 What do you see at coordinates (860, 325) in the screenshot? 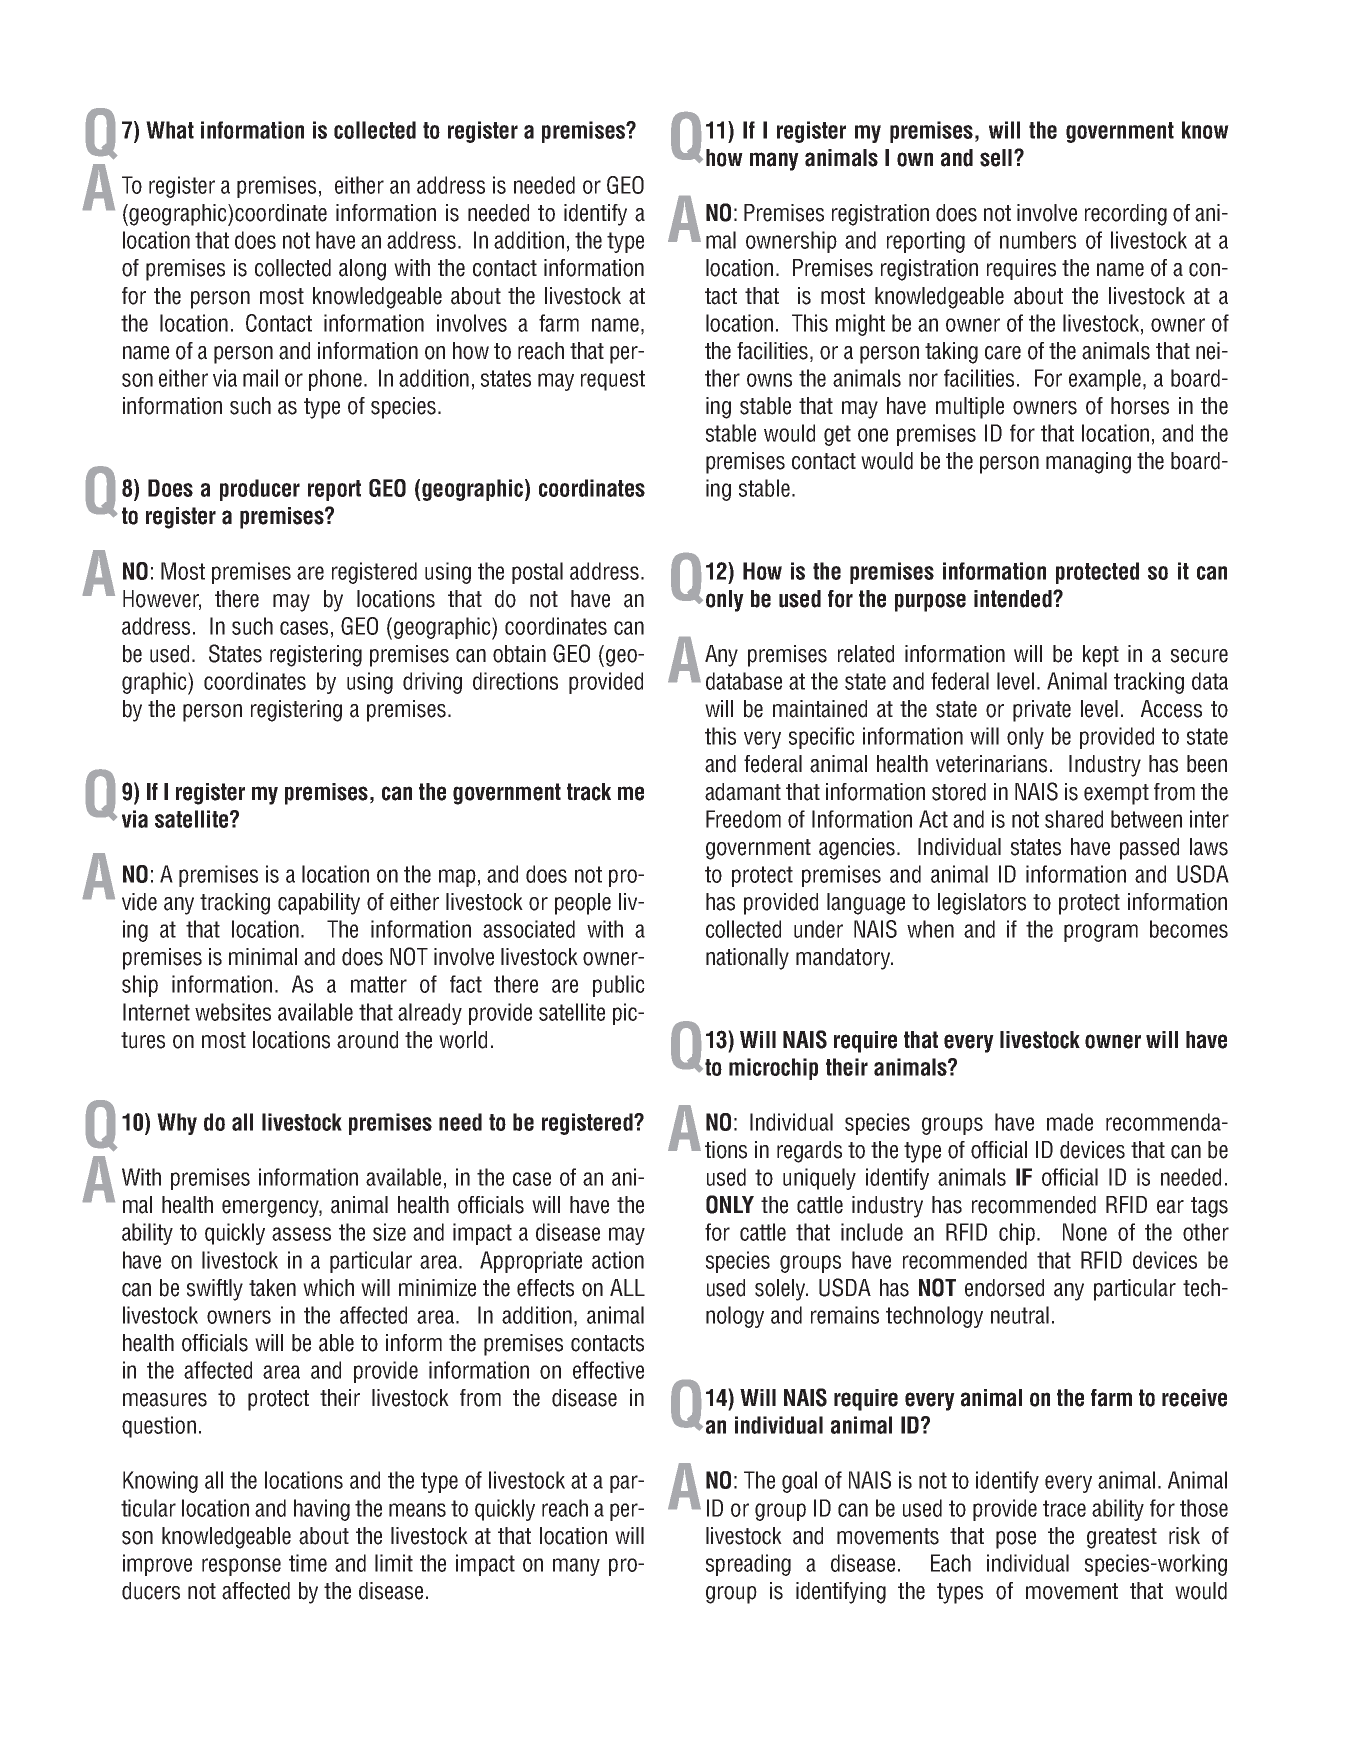
I see `might` at bounding box center [860, 325].
